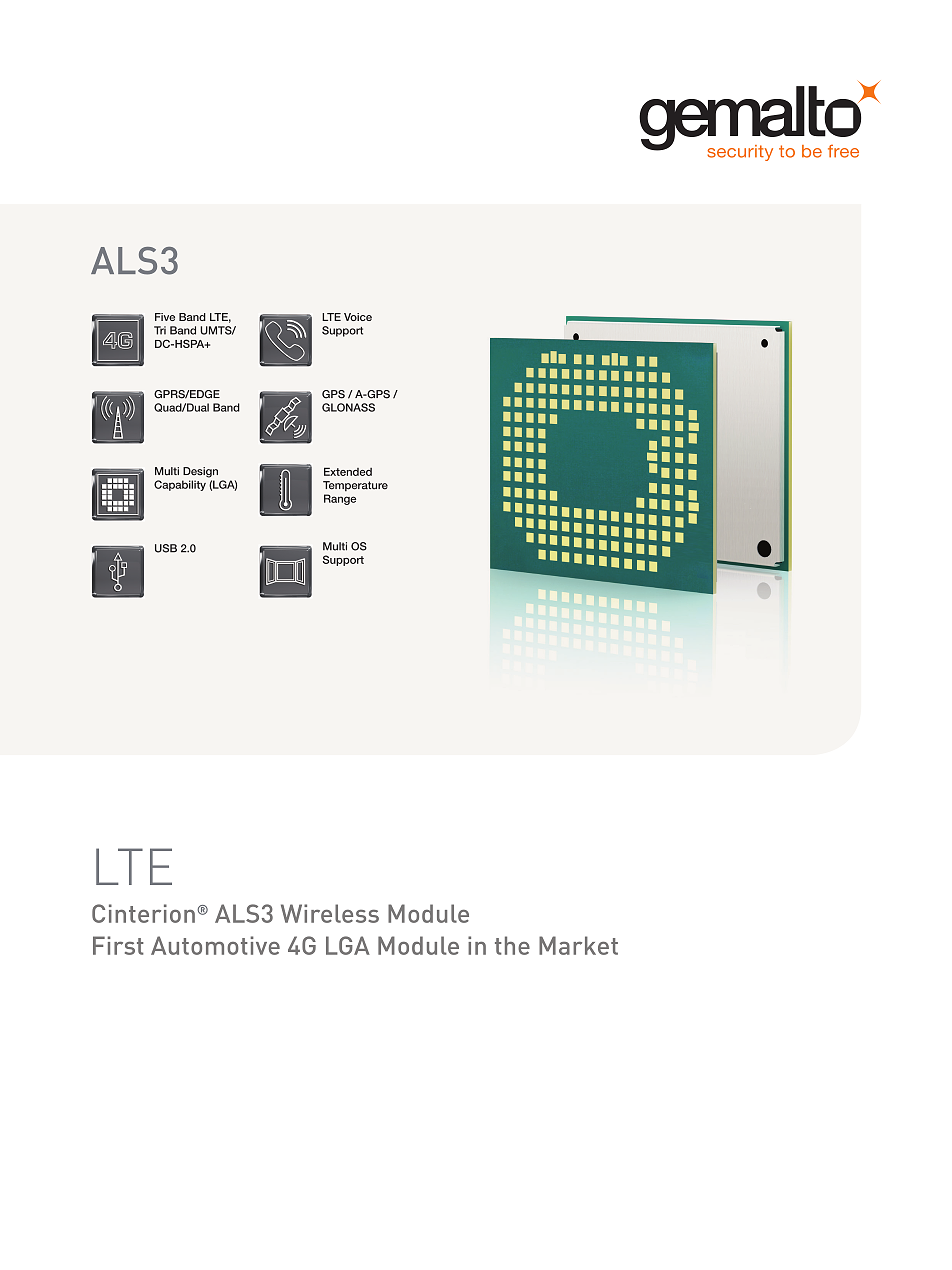  Describe the element at coordinates (348, 471) in the image. I see `Extended` at that location.
